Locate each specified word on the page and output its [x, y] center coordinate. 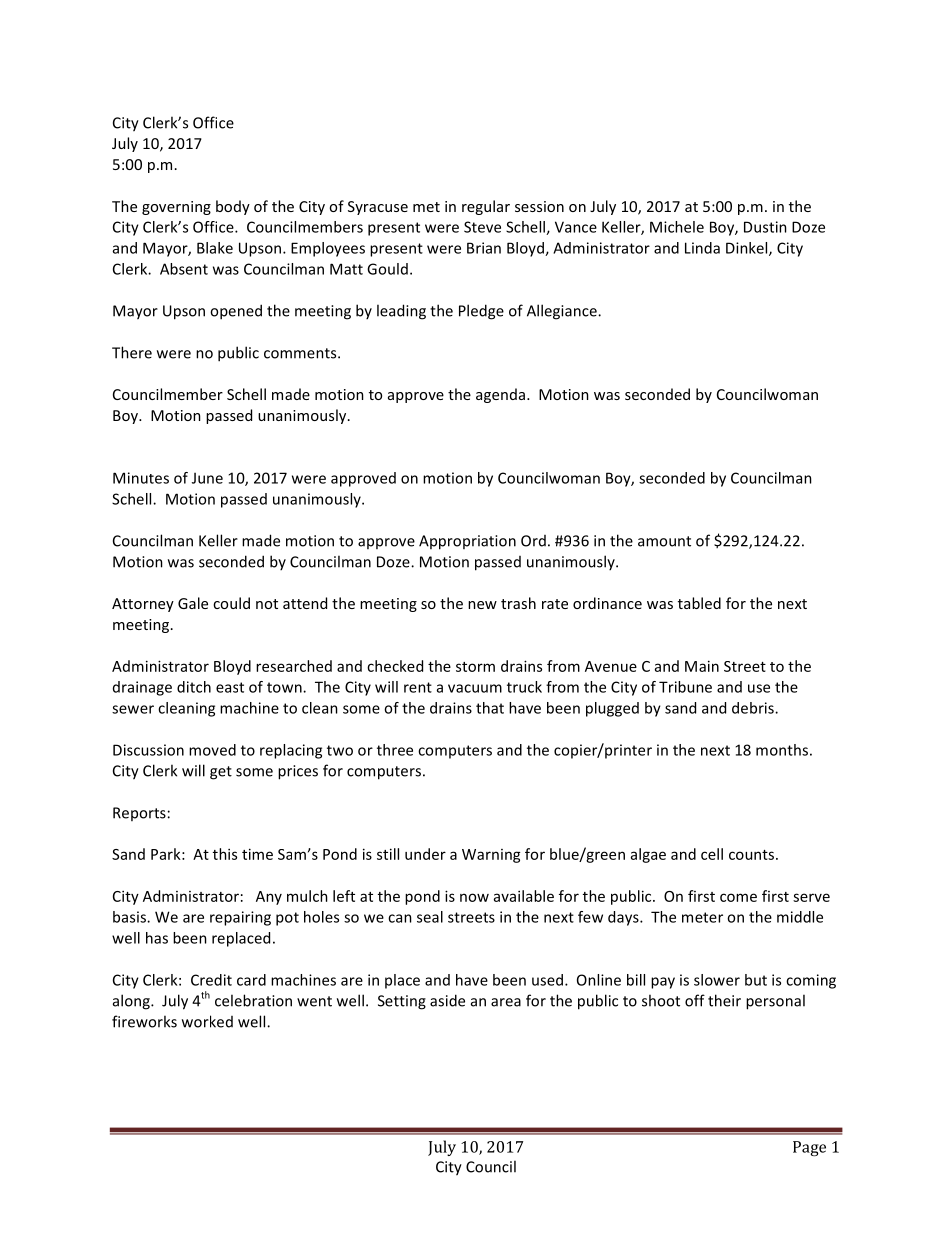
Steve [482, 227]
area [506, 1002]
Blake [215, 248]
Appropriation [467, 542]
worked [207, 1021]
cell [712, 854]
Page [809, 1148]
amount [664, 541]
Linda [702, 248]
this [225, 854]
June [207, 478]
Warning [491, 856]
